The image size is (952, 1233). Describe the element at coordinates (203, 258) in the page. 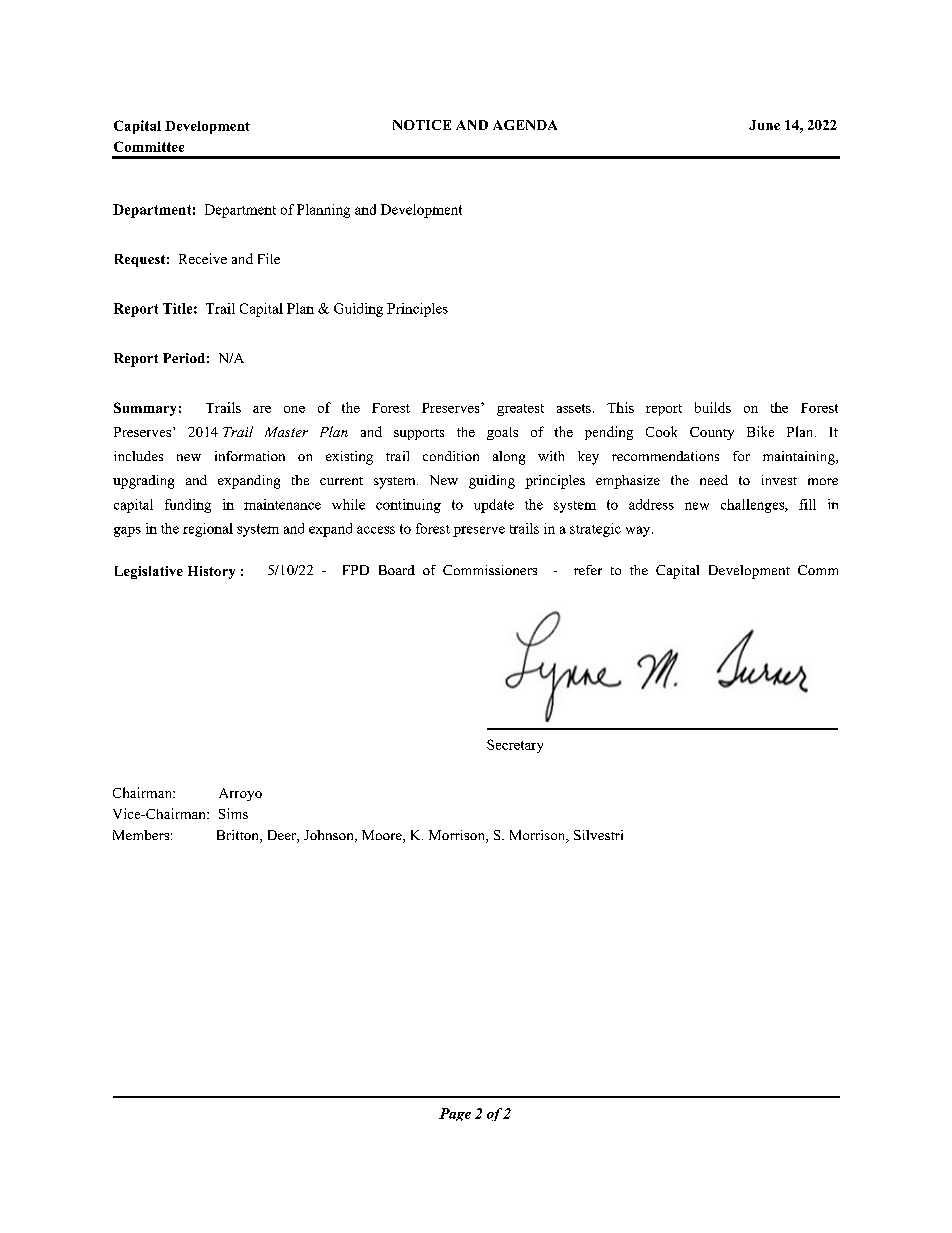

I see `Receive` at that location.
